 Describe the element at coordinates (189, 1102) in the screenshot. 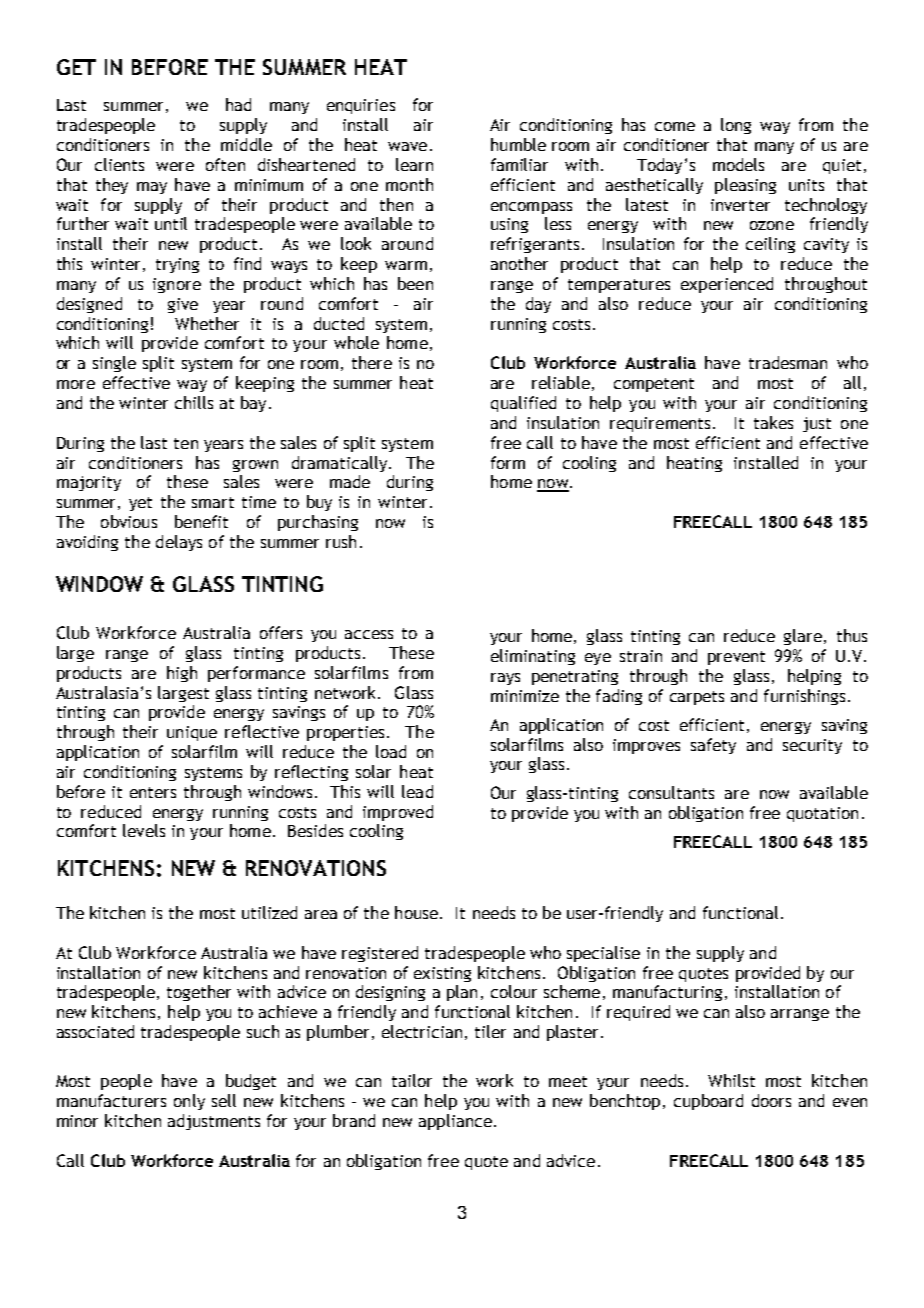

I see `only` at that location.
